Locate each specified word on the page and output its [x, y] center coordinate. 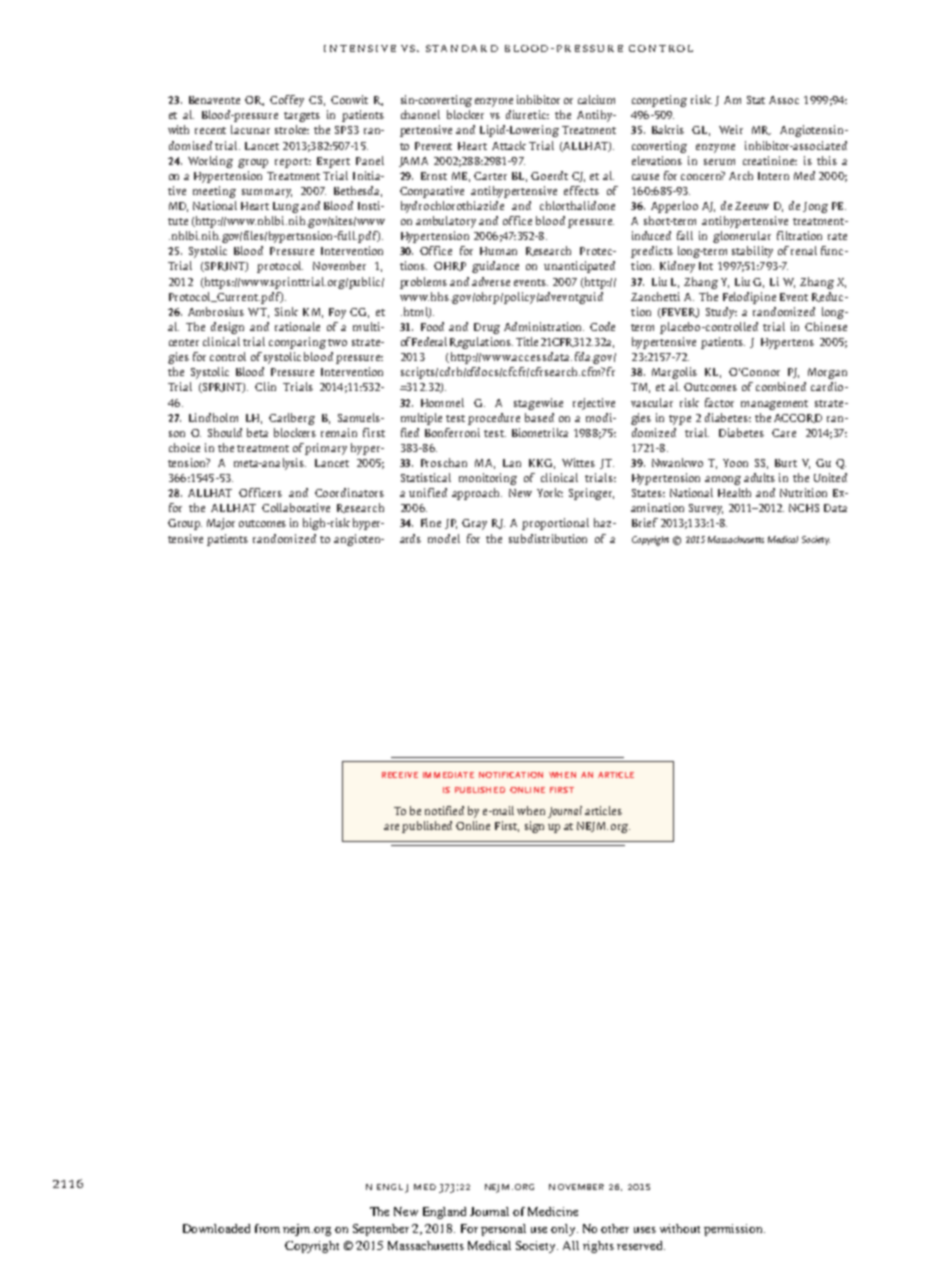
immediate [448, 775]
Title [527, 341]
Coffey [287, 101]
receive [400, 775]
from [267, 1228]
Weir [731, 129]
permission [734, 1230]
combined [781, 386]
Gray [474, 524]
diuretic [527, 114]
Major [221, 524]
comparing [297, 343]
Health [734, 492]
